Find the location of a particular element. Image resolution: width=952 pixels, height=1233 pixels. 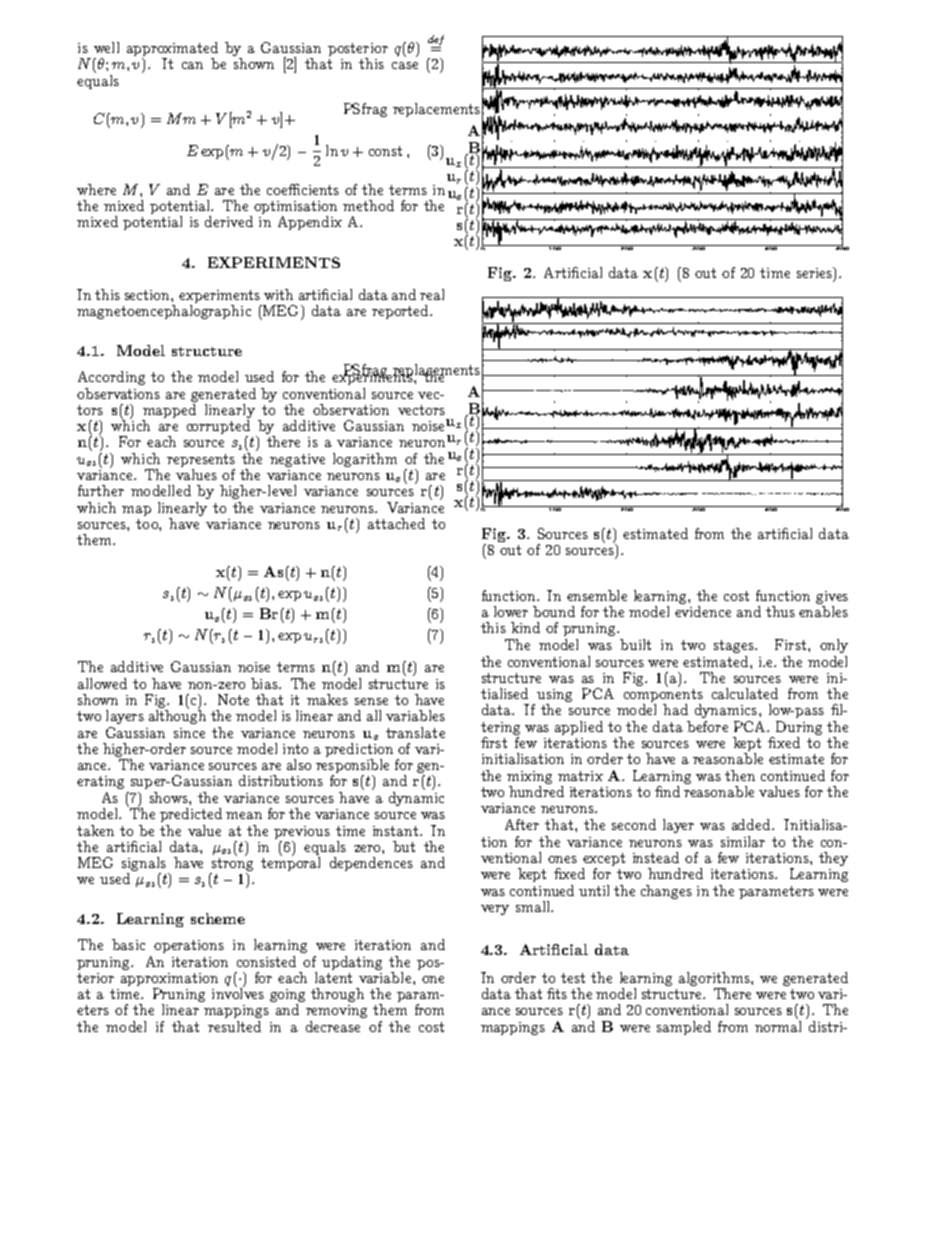

attached is located at coordinates (396, 523).
